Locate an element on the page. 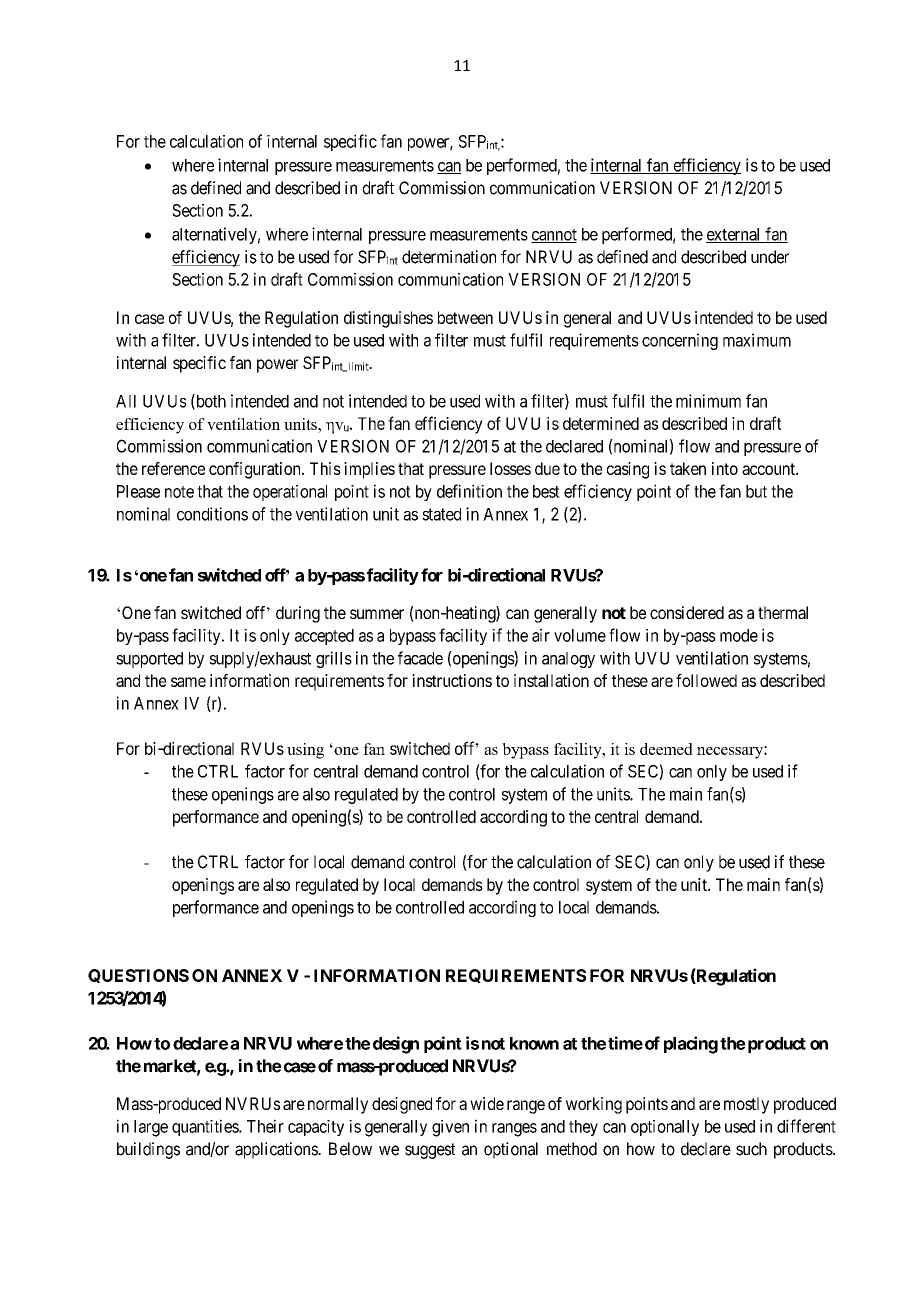 This page has width=924, height=1308. external is located at coordinates (734, 235).
